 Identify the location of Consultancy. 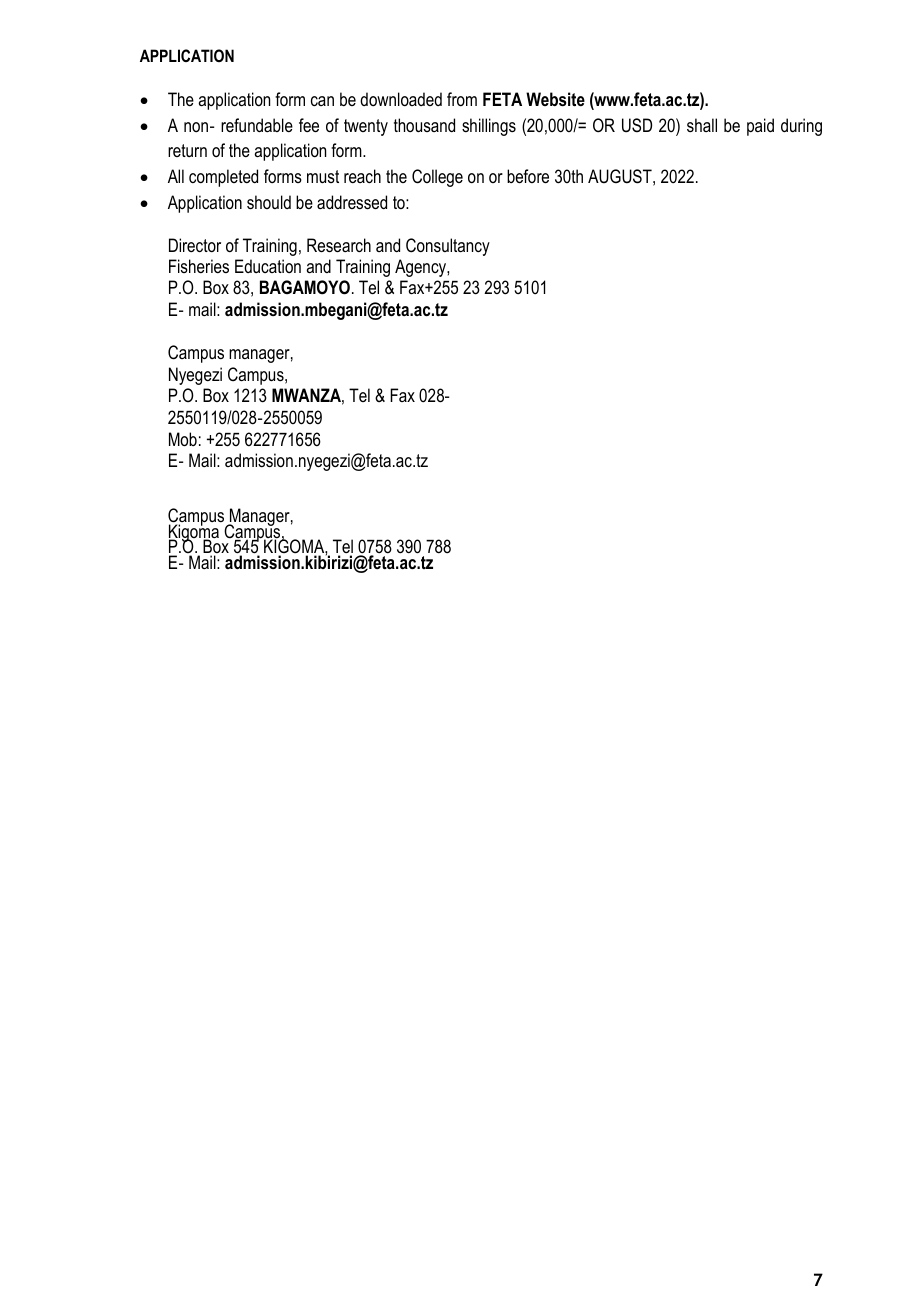
(448, 247).
